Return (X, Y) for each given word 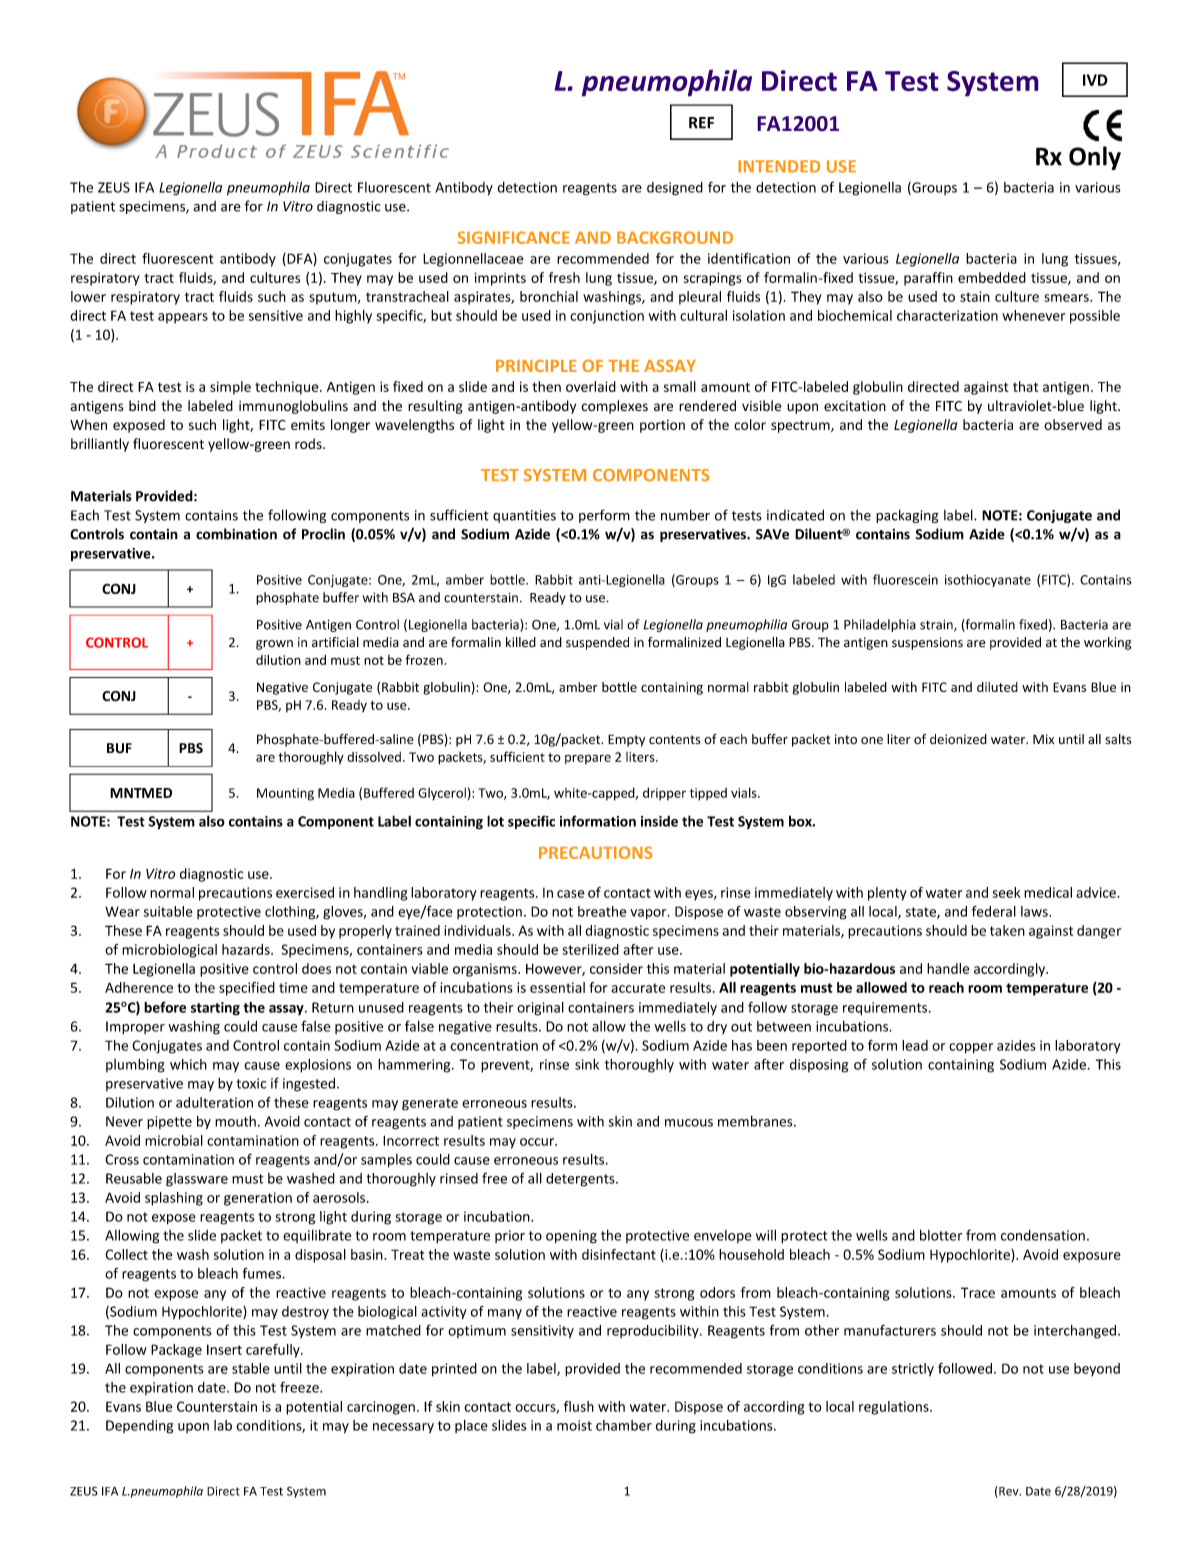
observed (1073, 424)
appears (183, 318)
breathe (602, 911)
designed (675, 189)
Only (1095, 158)
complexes (614, 407)
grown (274, 645)
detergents (581, 1180)
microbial (174, 1140)
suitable (168, 911)
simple (230, 388)
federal (994, 911)
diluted (997, 687)
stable (251, 1368)
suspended (597, 643)
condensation (1043, 1235)
